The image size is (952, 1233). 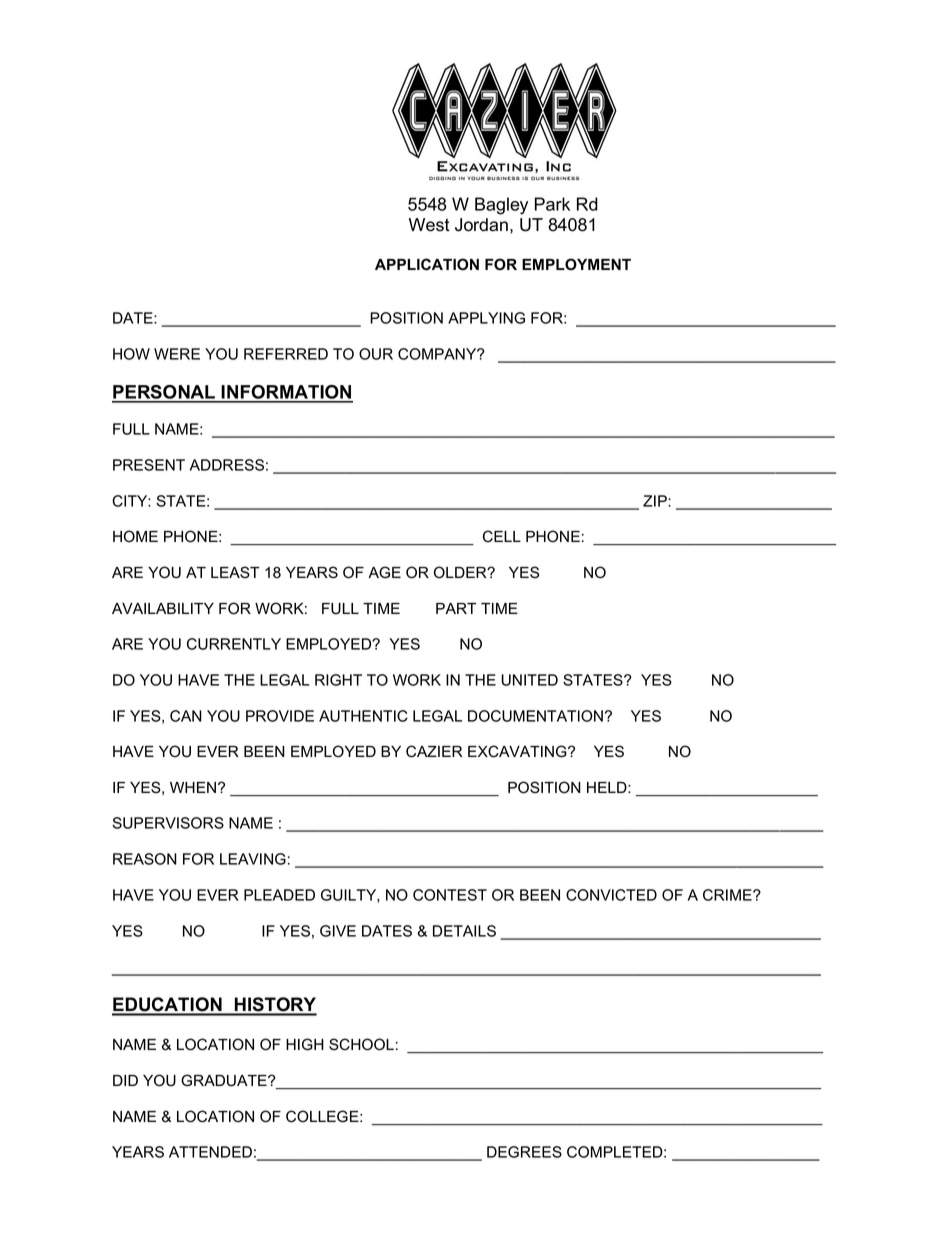 I want to click on ZIP, so click(x=656, y=501).
